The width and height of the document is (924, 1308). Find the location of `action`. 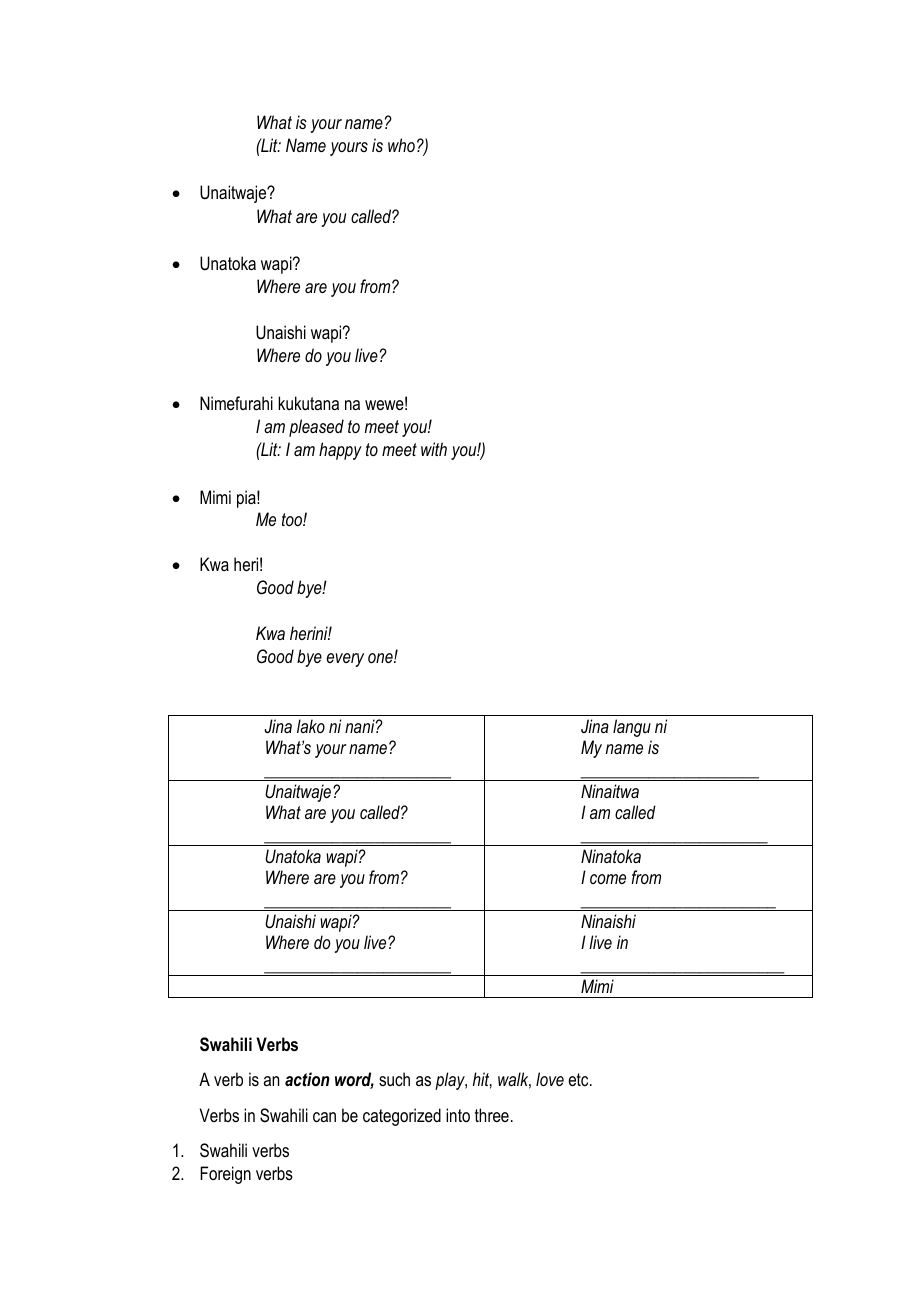

action is located at coordinates (307, 1079).
